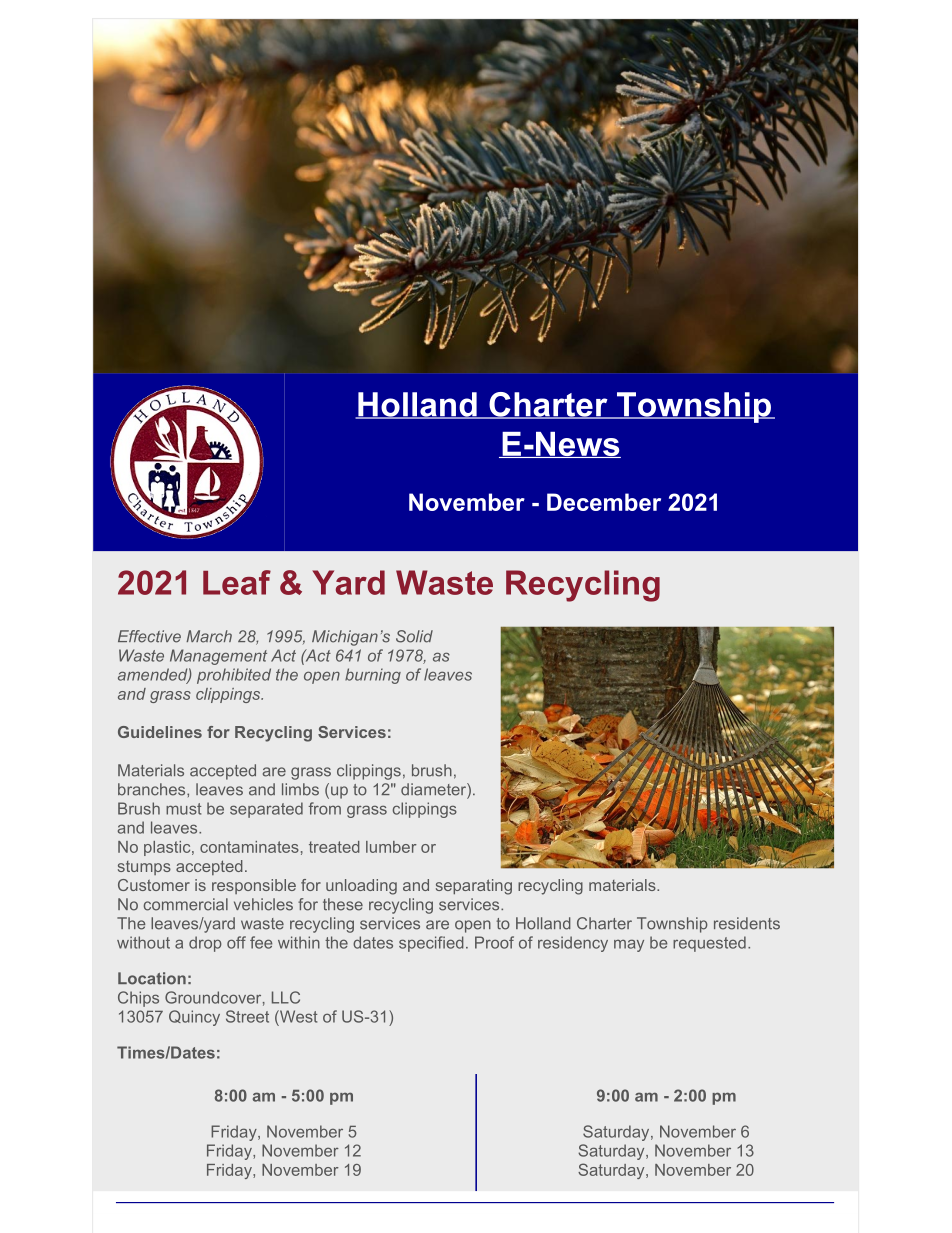 This screenshot has height=1233, width=952. What do you see at coordinates (254, 886) in the screenshot?
I see `responsible` at bounding box center [254, 886].
